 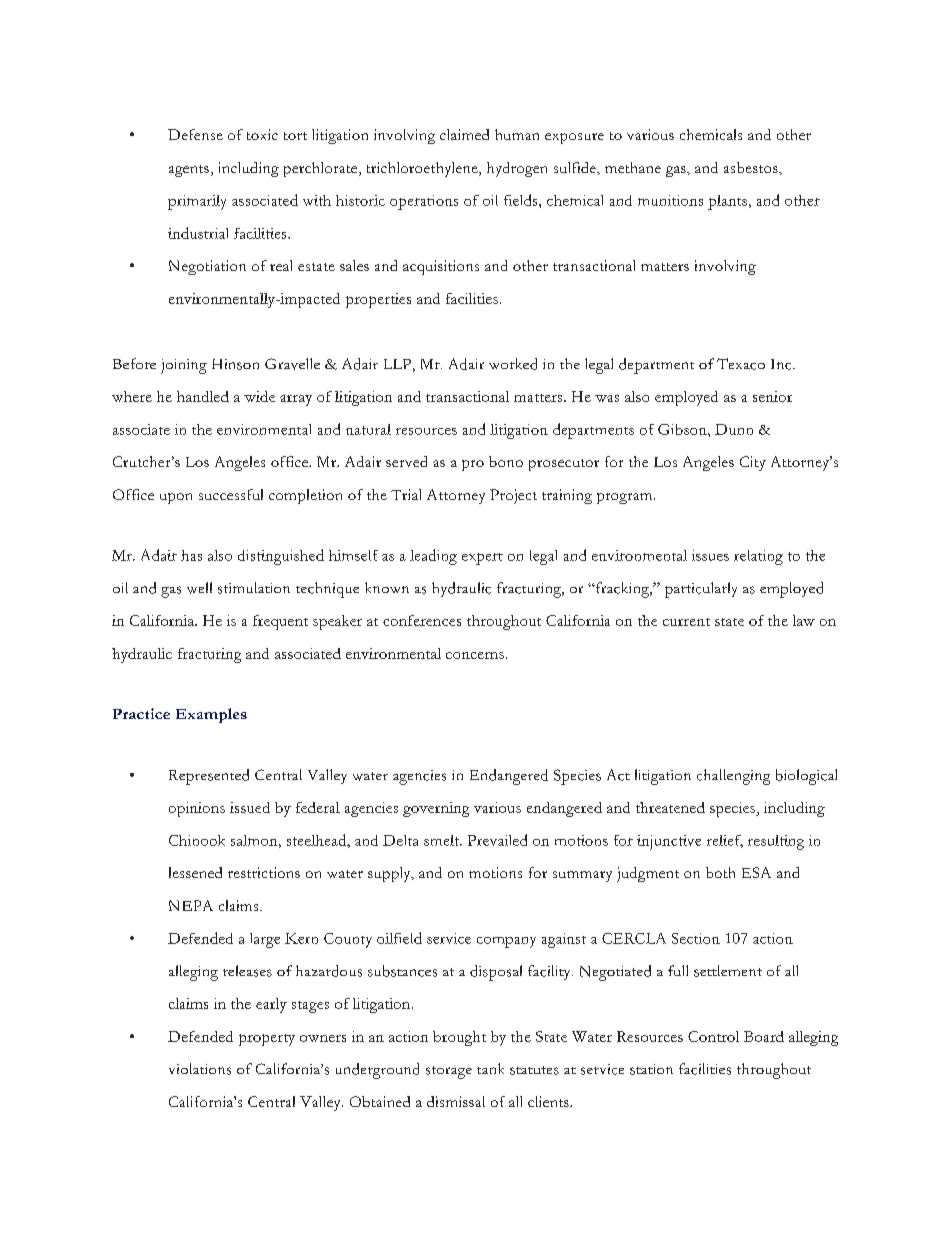 What do you see at coordinates (686, 622) in the screenshot?
I see `current` at bounding box center [686, 622].
